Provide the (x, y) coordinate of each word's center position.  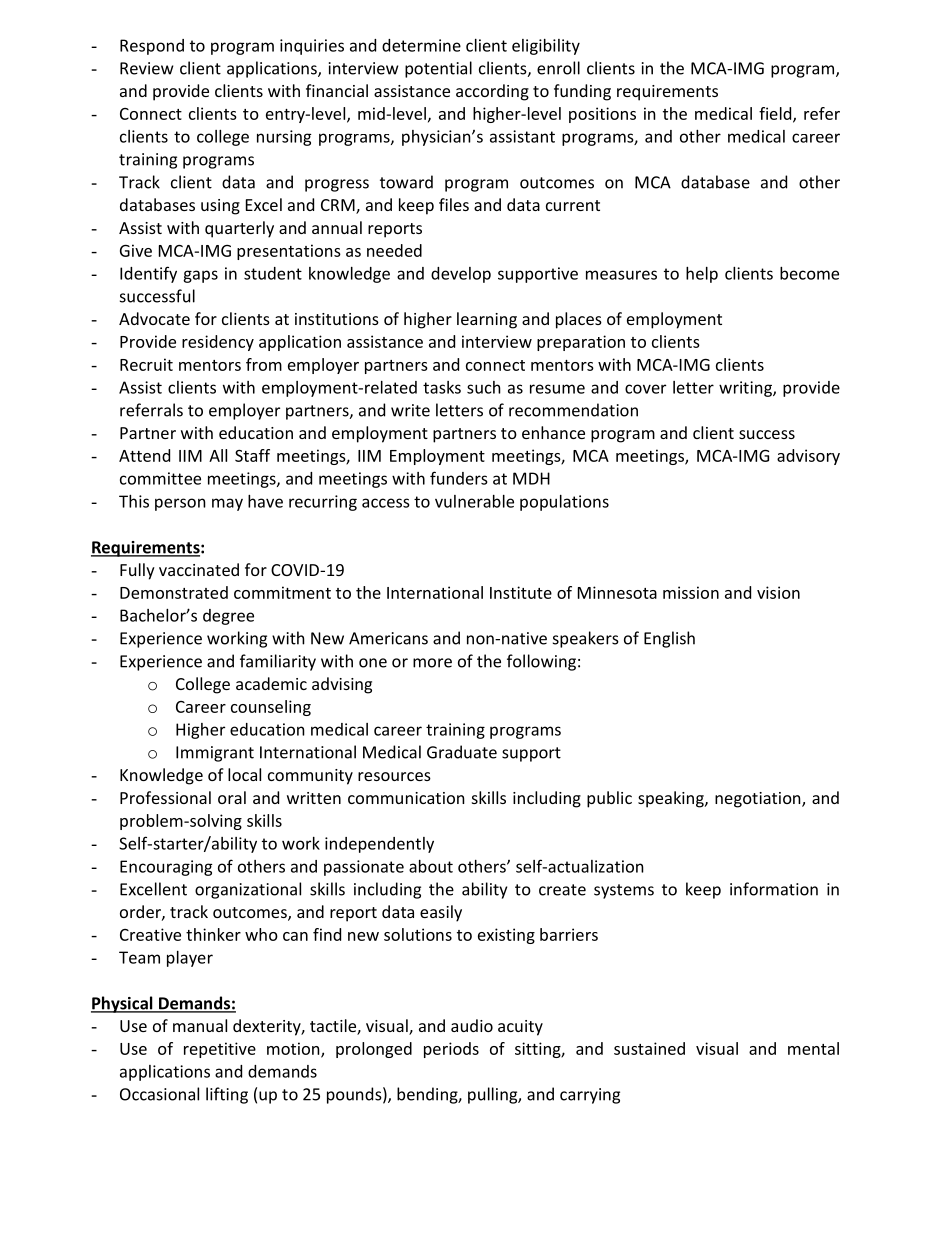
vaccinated (199, 569)
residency (218, 343)
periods (451, 1050)
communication (406, 798)
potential (438, 69)
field (776, 114)
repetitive (220, 1050)
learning (487, 320)
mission (691, 592)
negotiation (759, 800)
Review (147, 68)
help (702, 275)
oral (232, 797)
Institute (521, 592)
